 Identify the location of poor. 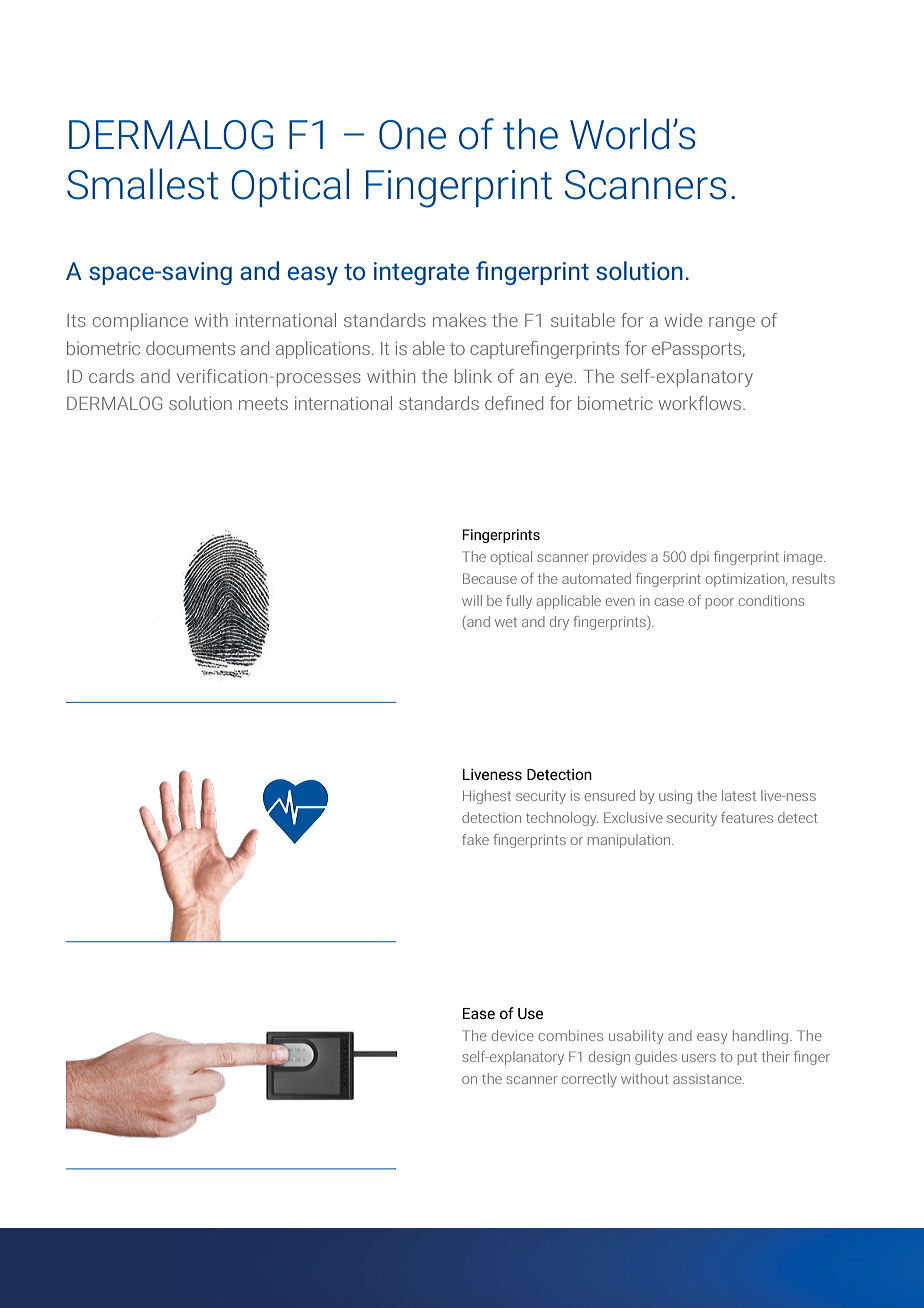
(720, 603).
